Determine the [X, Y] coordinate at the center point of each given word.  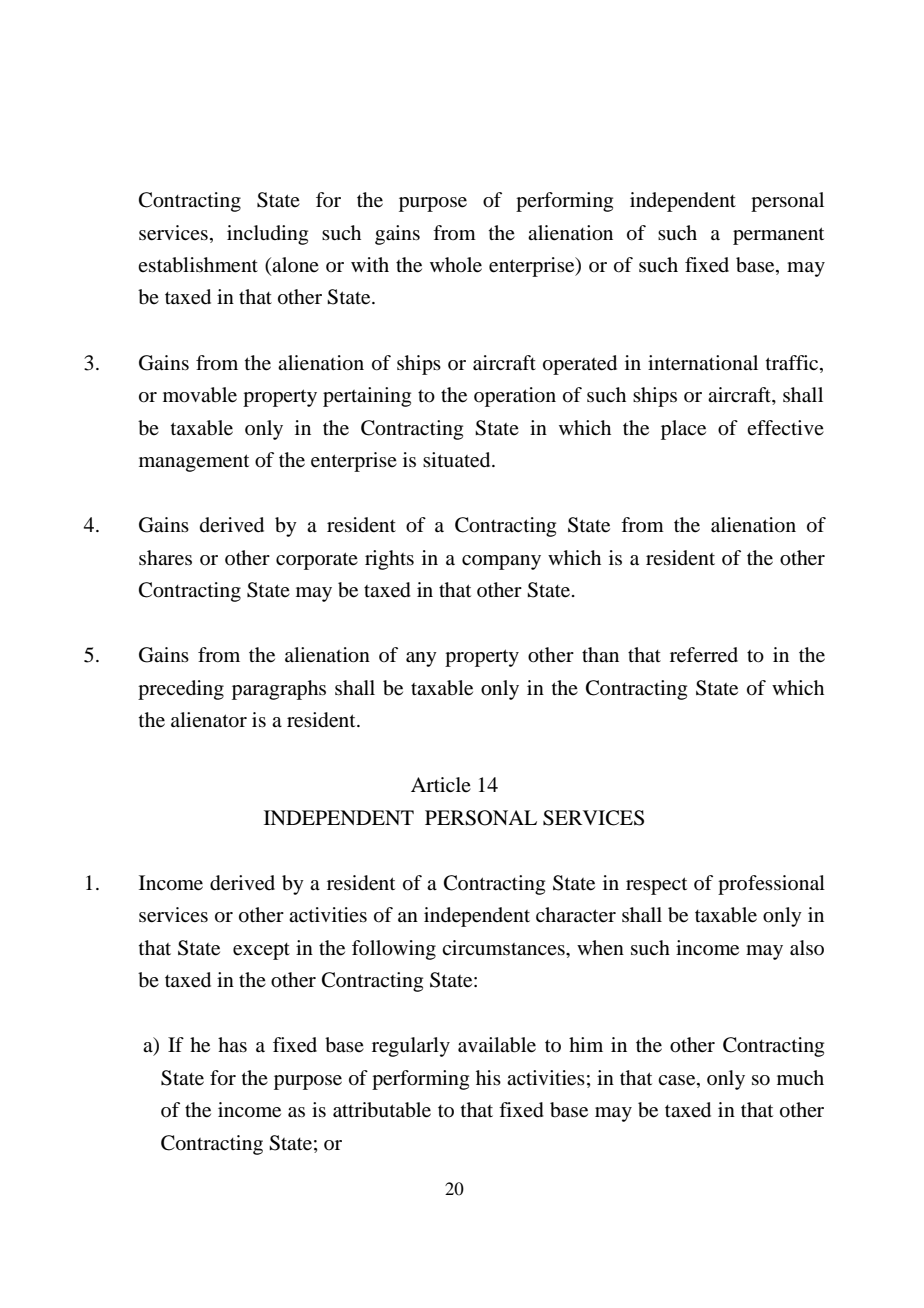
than [600, 654]
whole [456, 265]
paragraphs [279, 690]
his [488, 1077]
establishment [198, 265]
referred [704, 655]
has [232, 1044]
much [800, 1077]
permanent [778, 236]
